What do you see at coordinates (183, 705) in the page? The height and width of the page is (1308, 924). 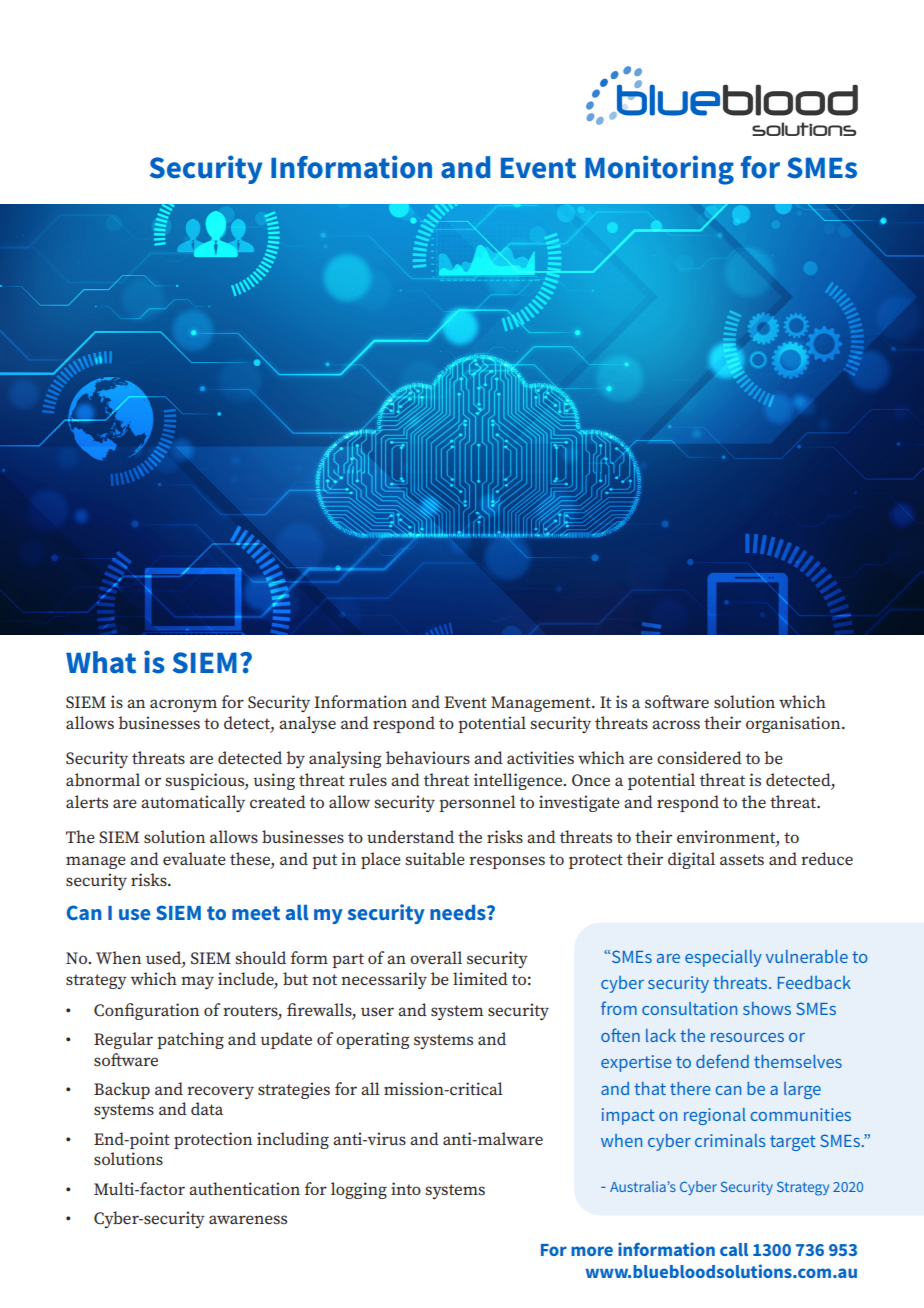 I see `acronym` at bounding box center [183, 705].
